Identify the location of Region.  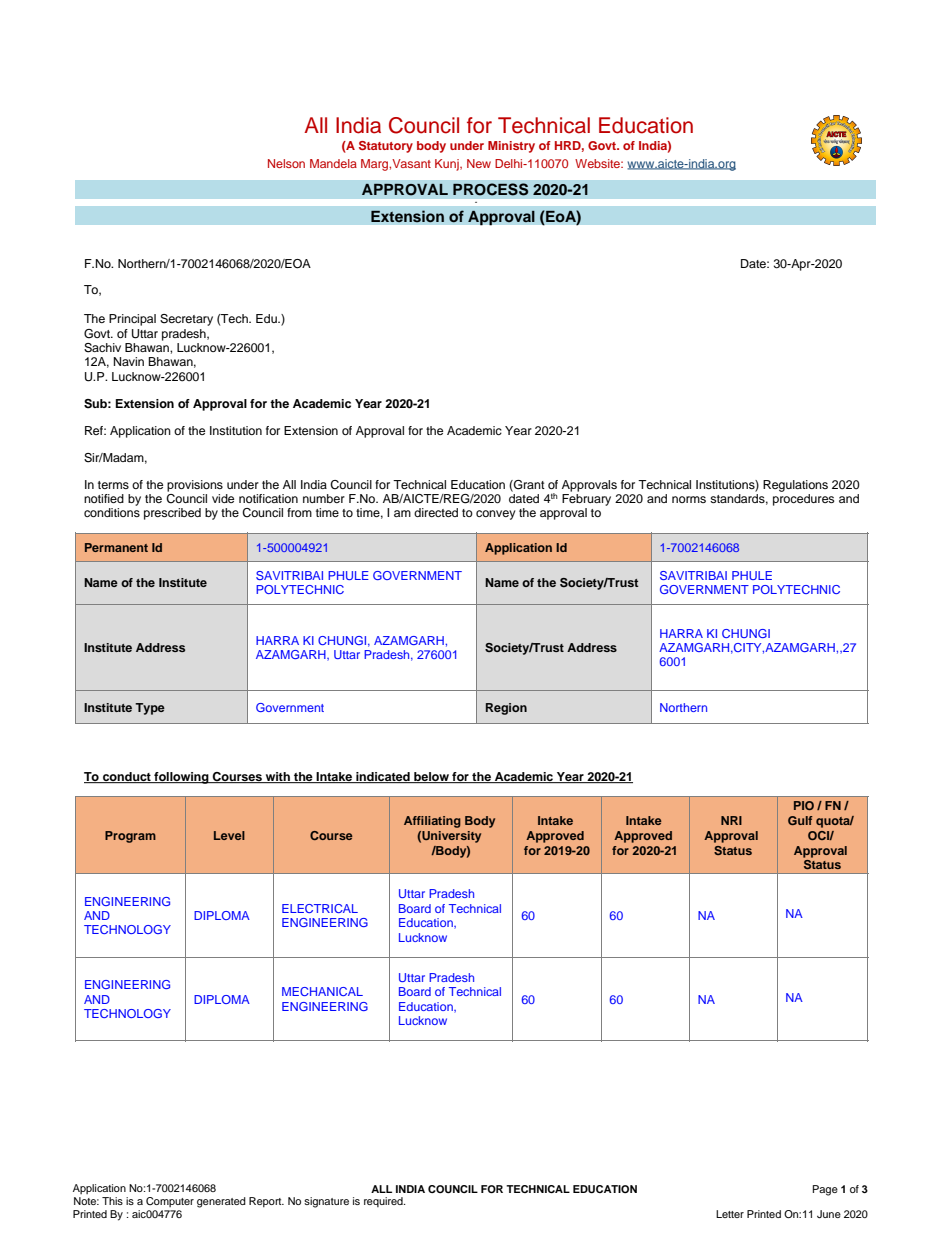
(506, 709).
